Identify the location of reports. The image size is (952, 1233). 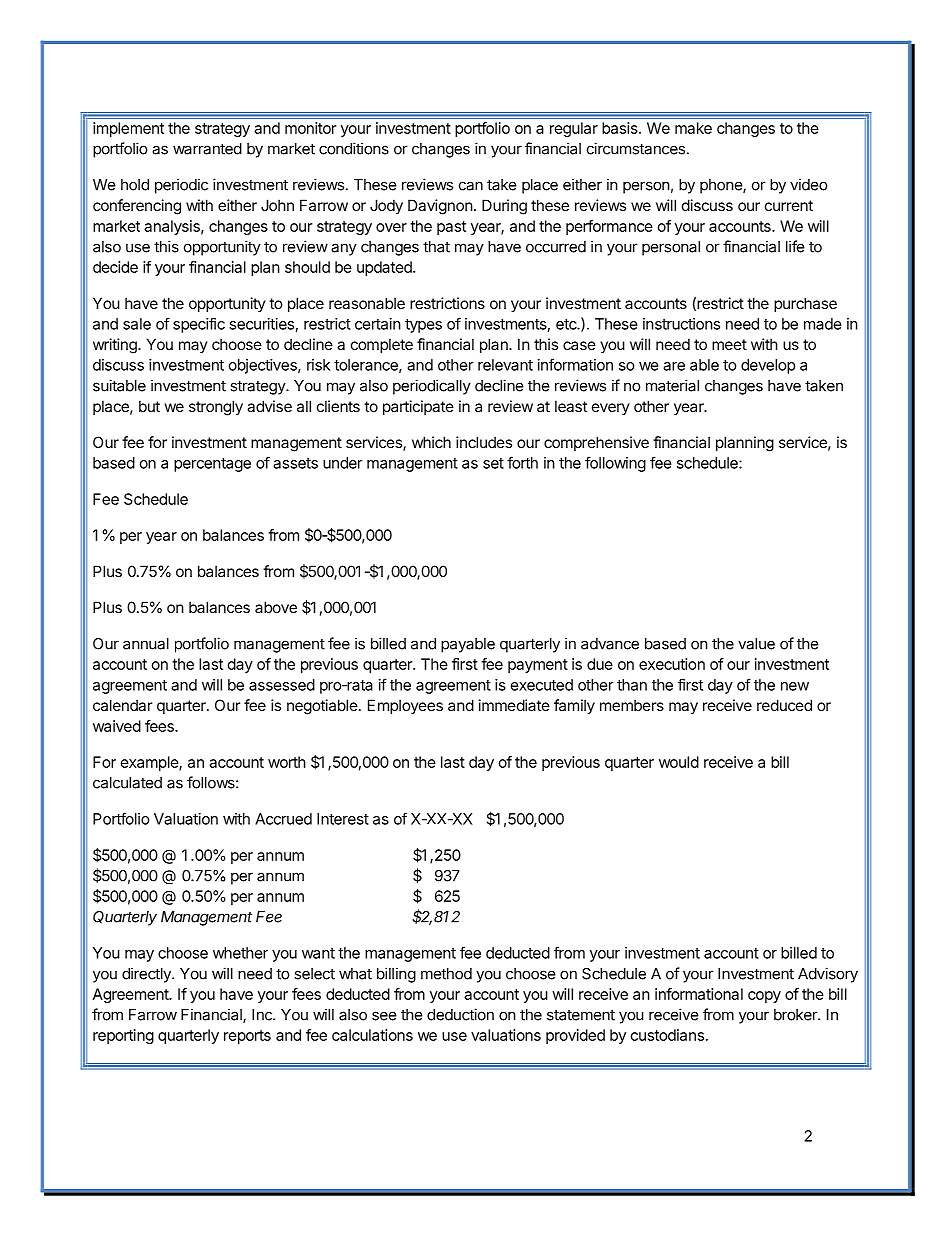
(247, 1037).
